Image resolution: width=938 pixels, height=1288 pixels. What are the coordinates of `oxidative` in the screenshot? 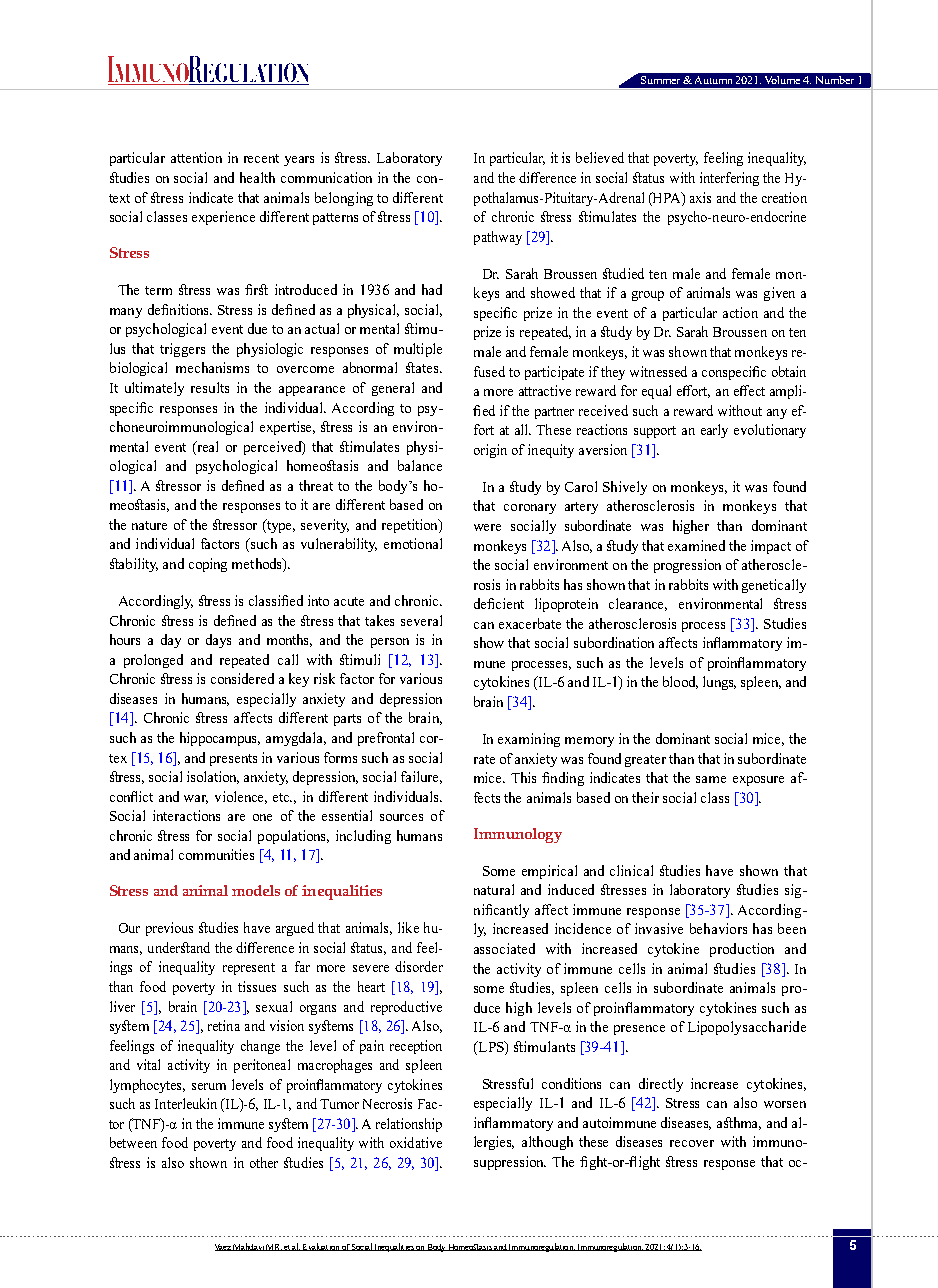 It's located at (416, 1142).
